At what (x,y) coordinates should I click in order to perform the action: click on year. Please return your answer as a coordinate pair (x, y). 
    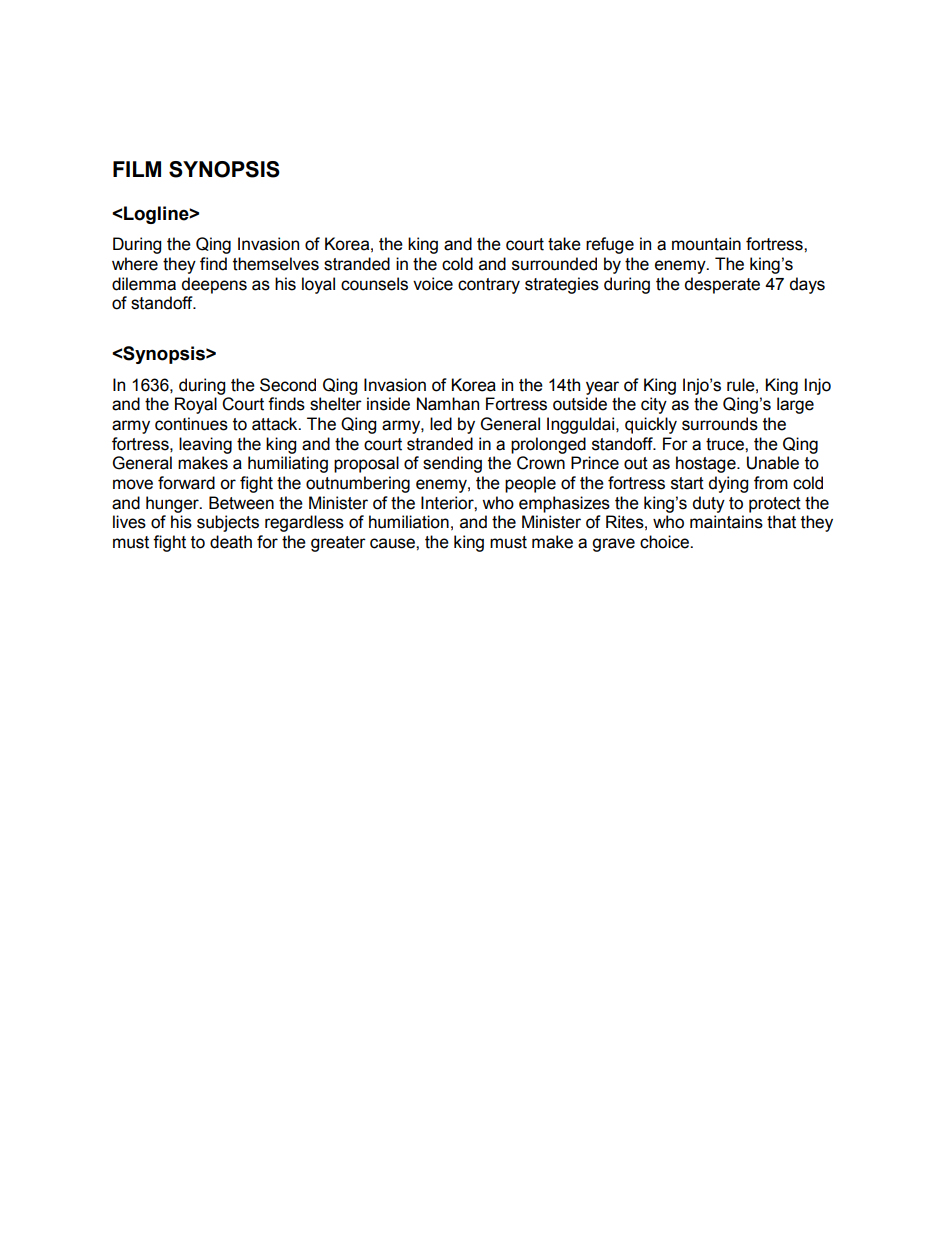
    Looking at the image, I should click on (602, 388).
